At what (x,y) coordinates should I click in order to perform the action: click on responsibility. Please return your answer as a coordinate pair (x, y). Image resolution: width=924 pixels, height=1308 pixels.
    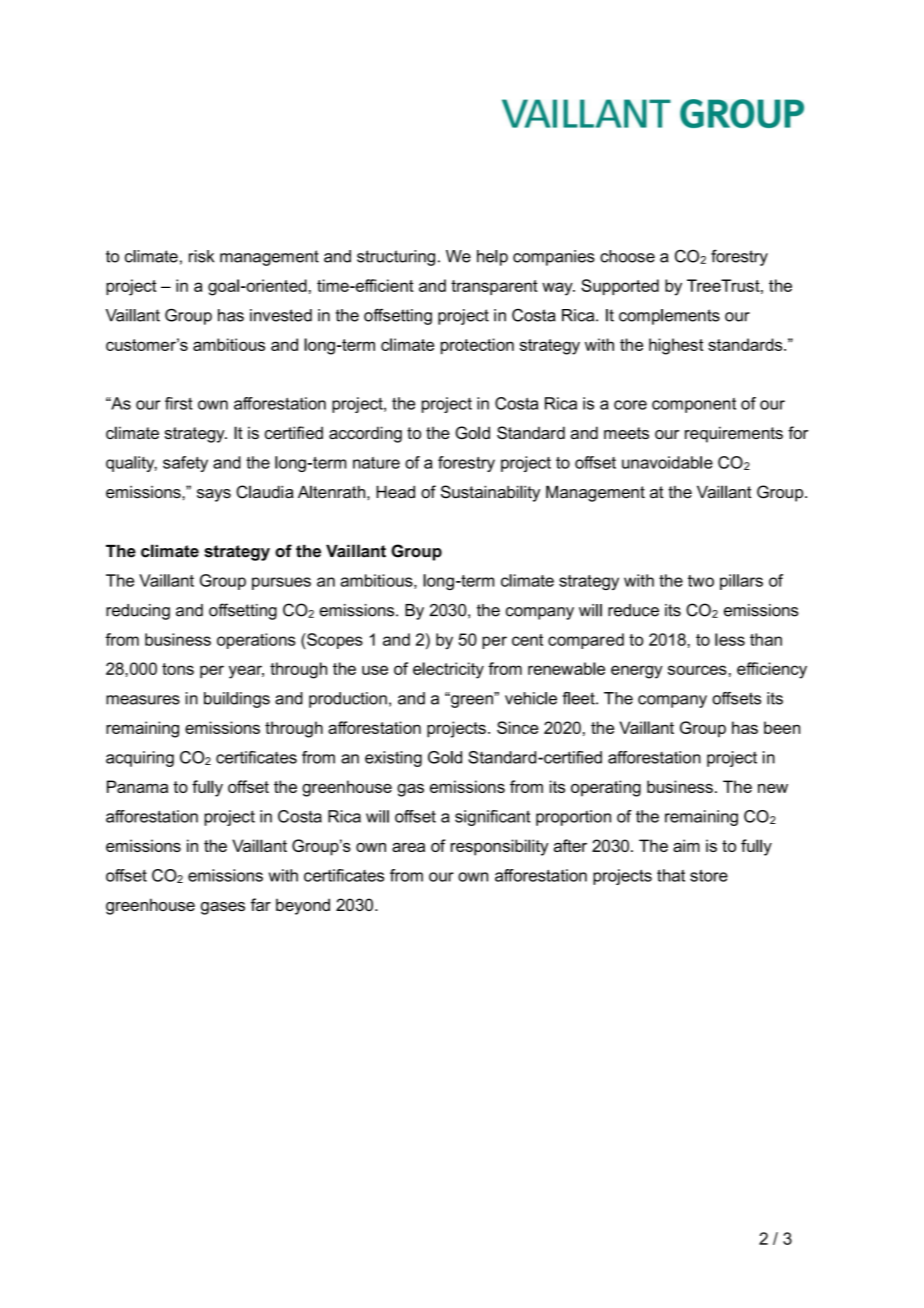
    Looking at the image, I should click on (500, 847).
